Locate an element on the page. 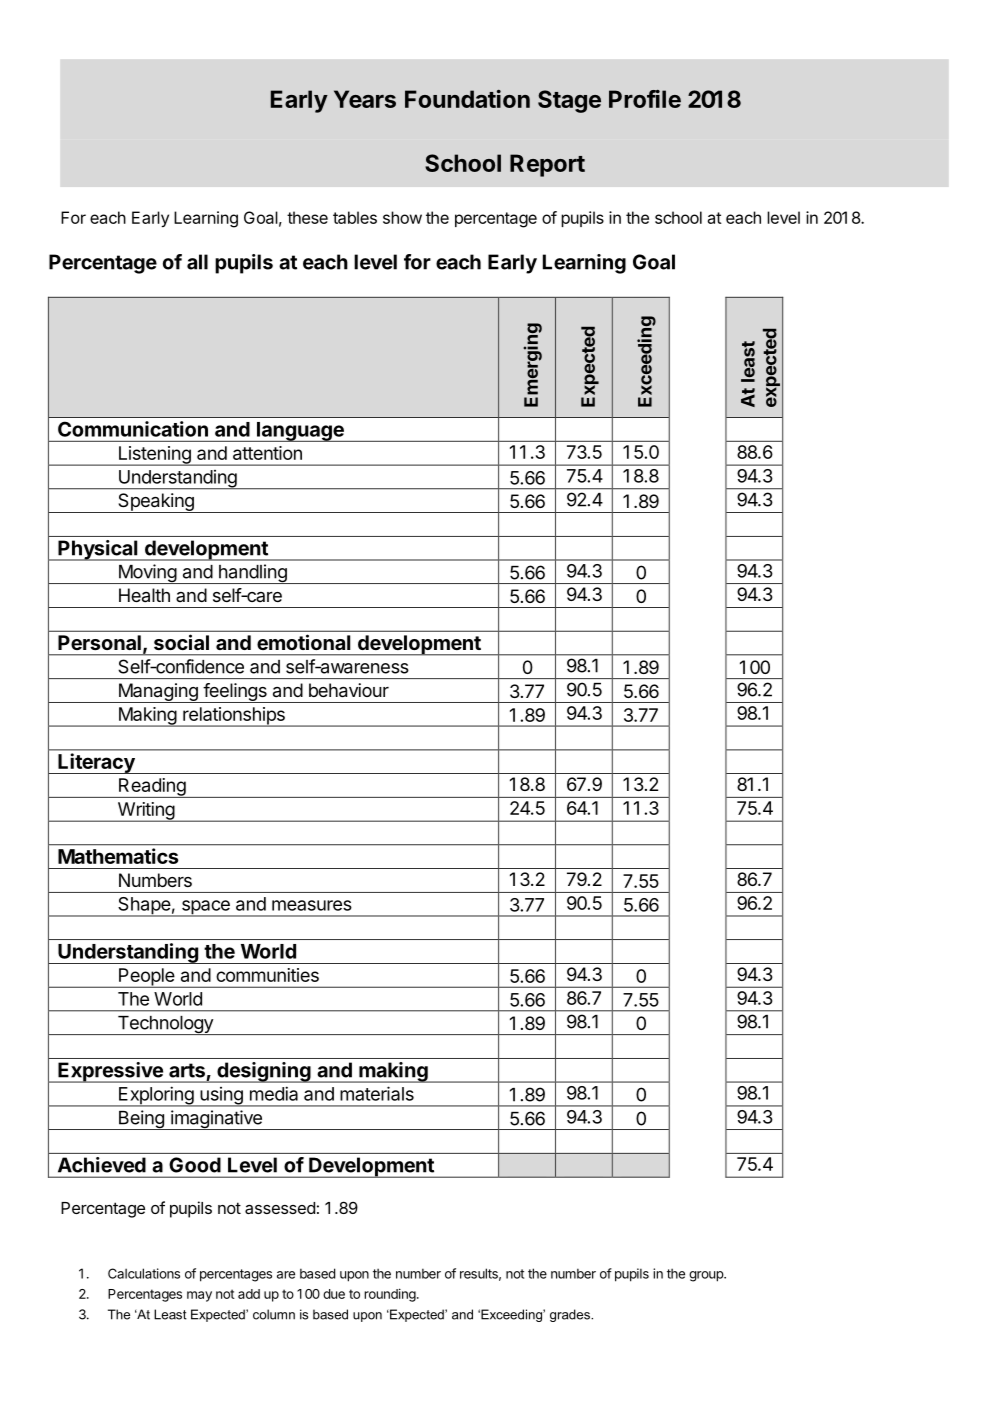  Years is located at coordinates (365, 99).
